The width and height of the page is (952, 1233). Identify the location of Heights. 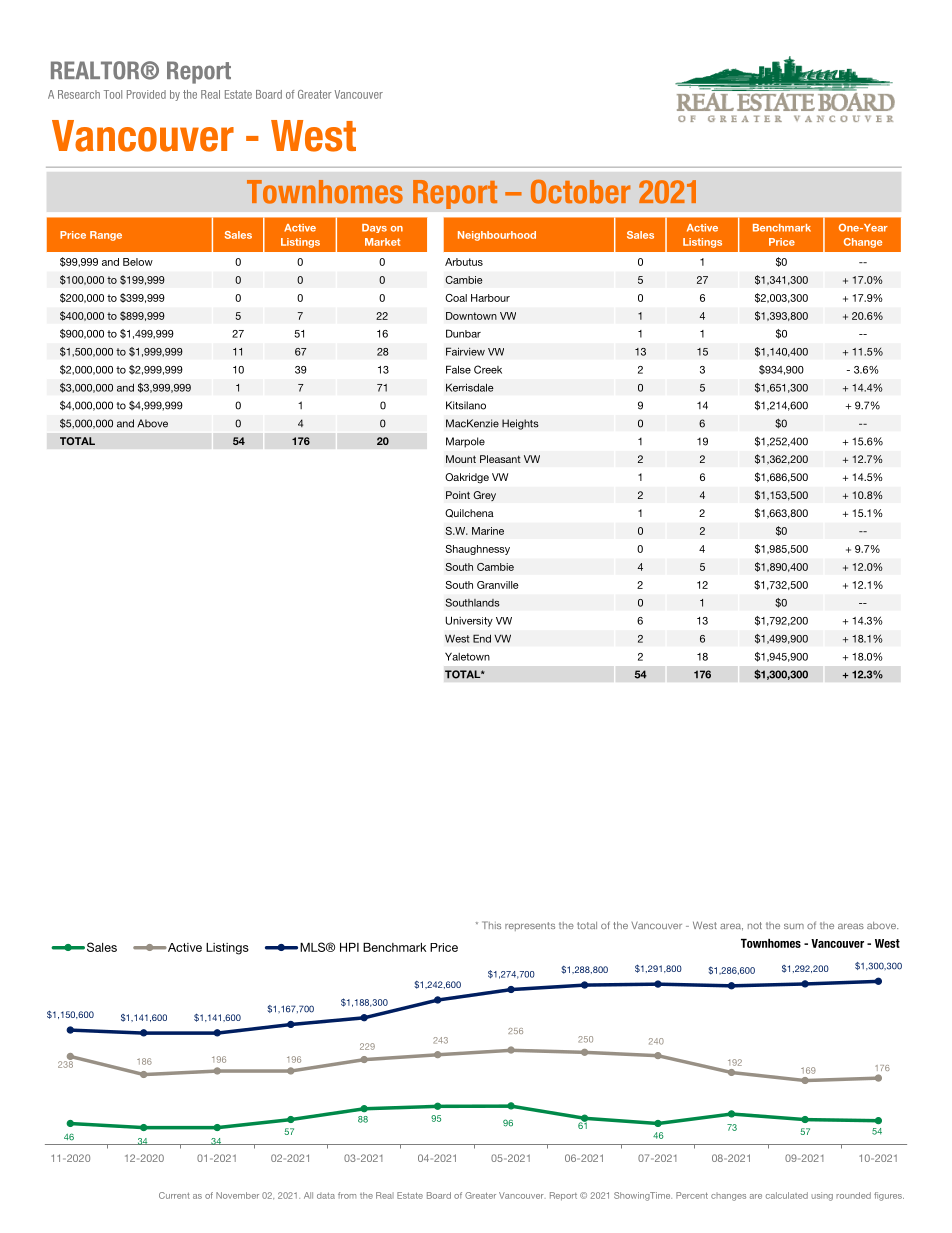
(520, 424).
